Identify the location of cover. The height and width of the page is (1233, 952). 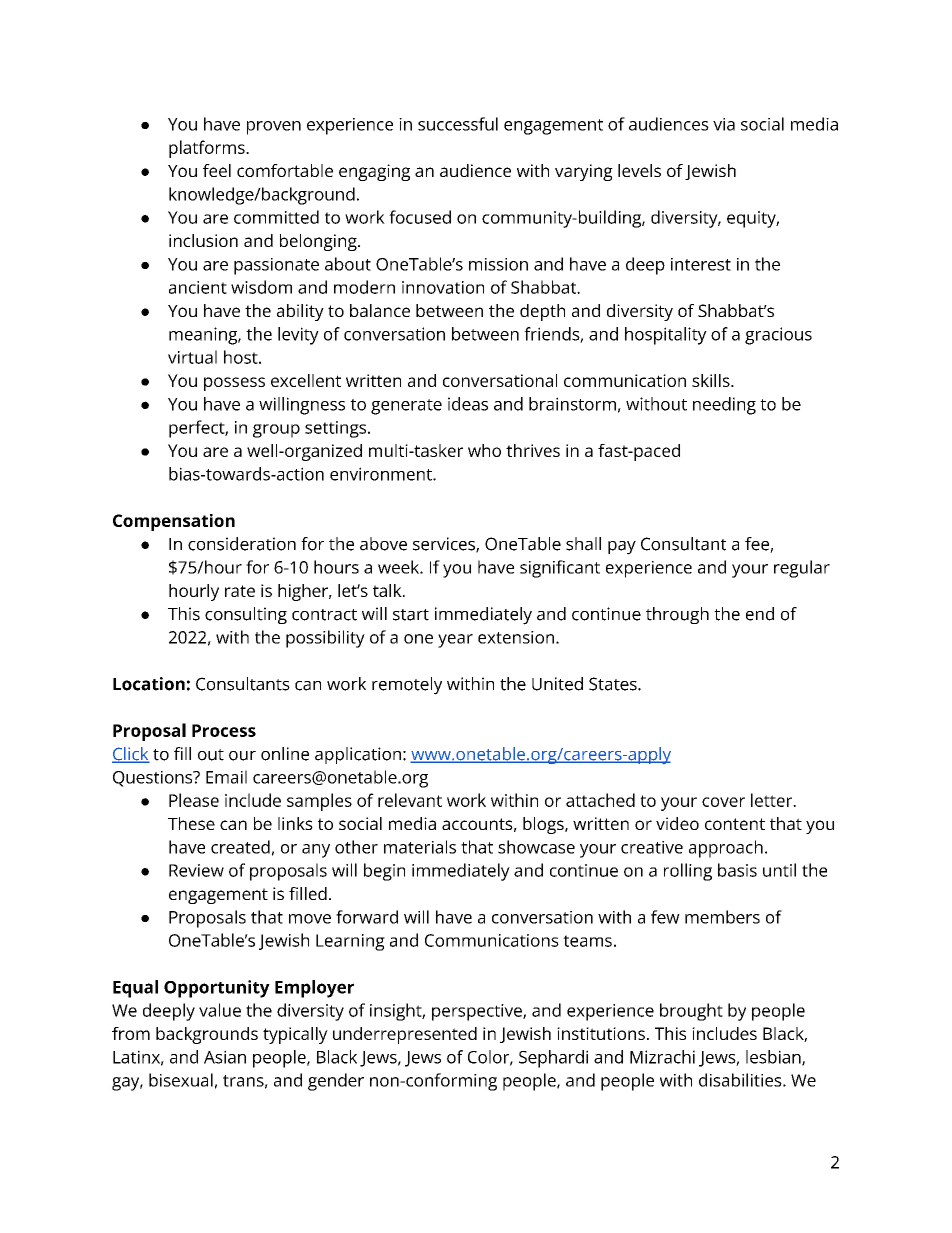
(723, 802).
